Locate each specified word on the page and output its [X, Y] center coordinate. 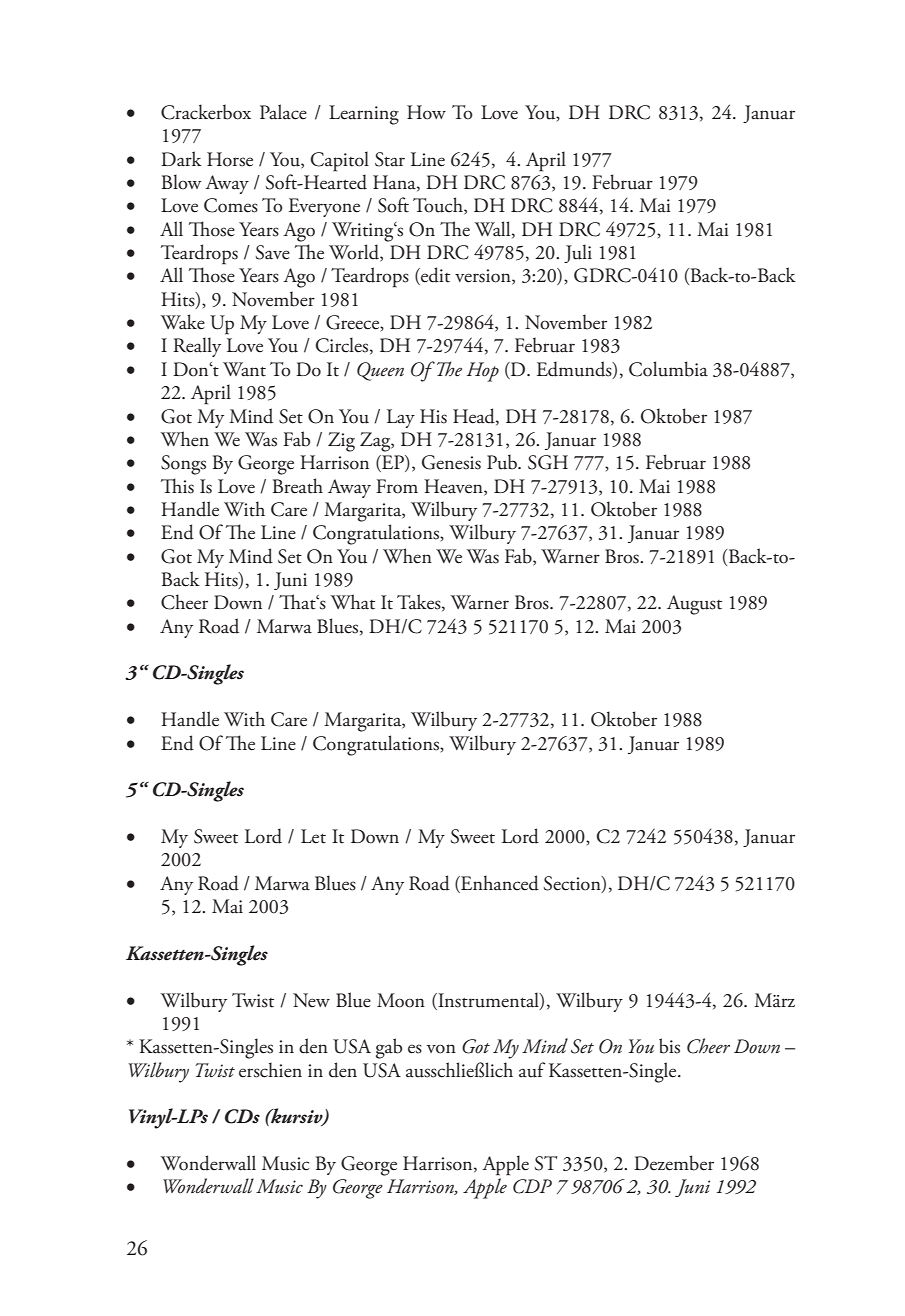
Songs [183, 465]
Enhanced [499, 884]
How [426, 112]
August [694, 605]
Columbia [668, 369]
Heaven [454, 487]
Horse [230, 159]
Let [313, 836]
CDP [532, 1186]
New [311, 1000]
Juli [578, 253]
